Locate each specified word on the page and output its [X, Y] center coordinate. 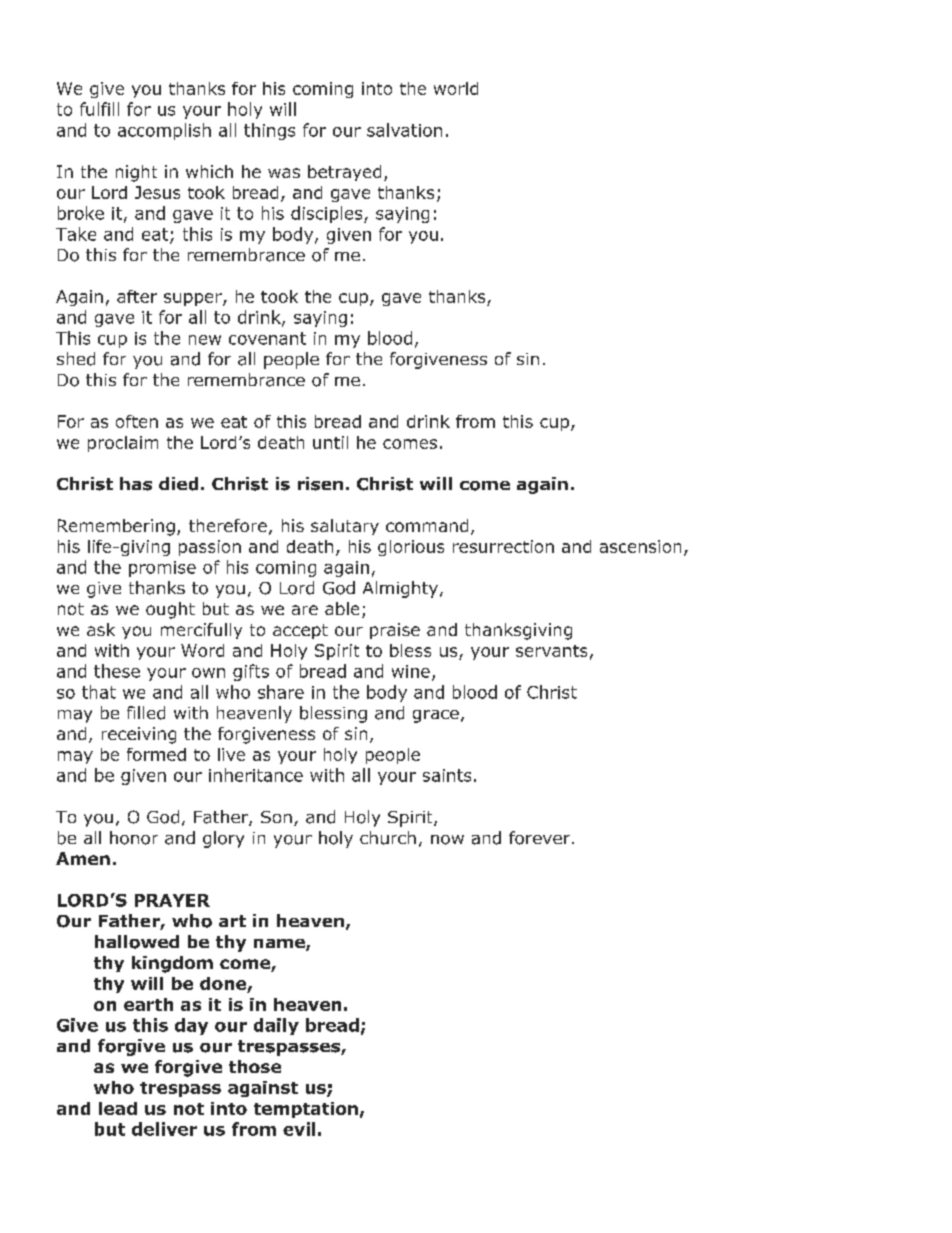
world [456, 88]
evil [299, 1129]
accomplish [164, 131]
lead [118, 1108]
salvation [404, 130]
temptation [306, 1110]
